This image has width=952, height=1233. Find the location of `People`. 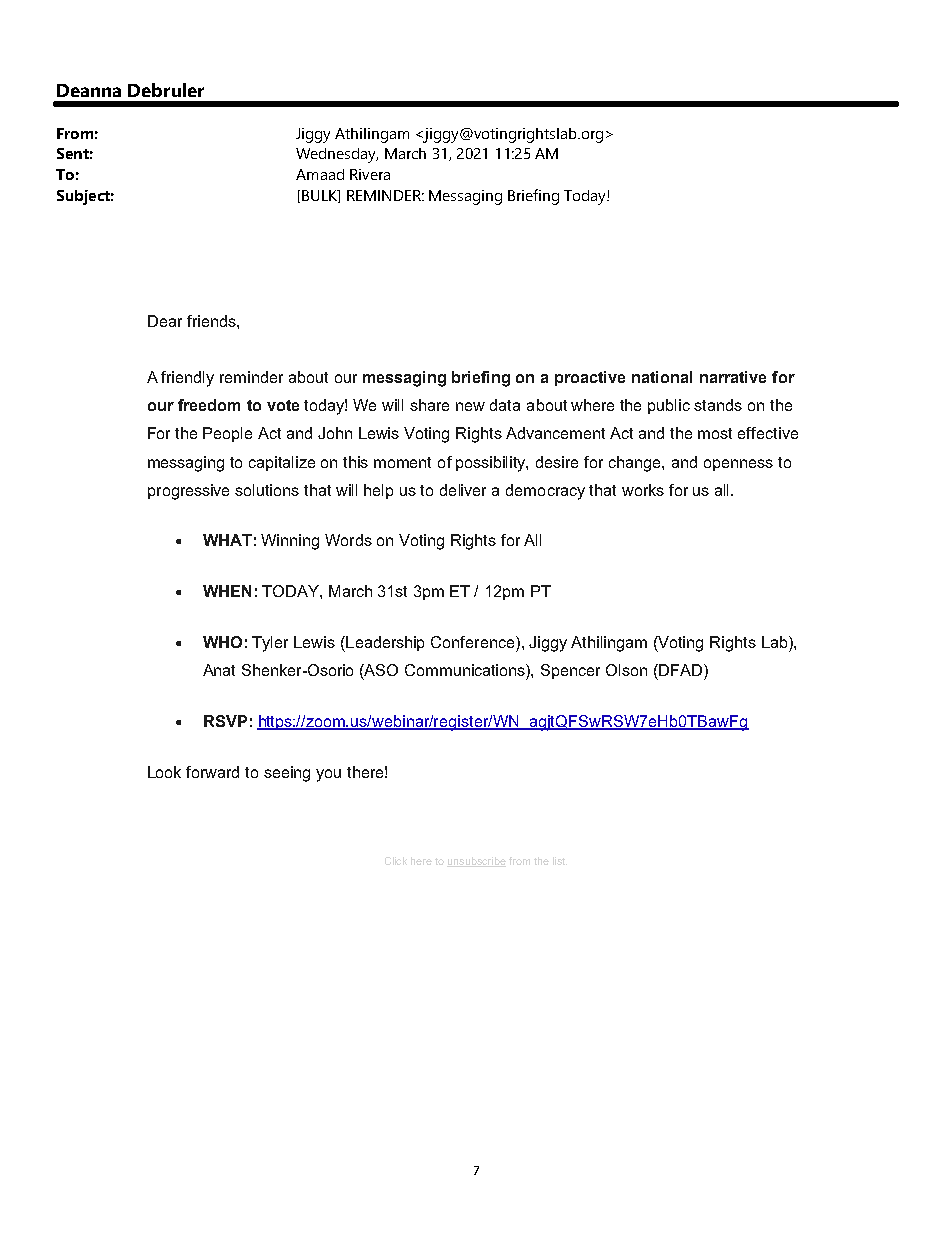

People is located at coordinates (227, 434).
